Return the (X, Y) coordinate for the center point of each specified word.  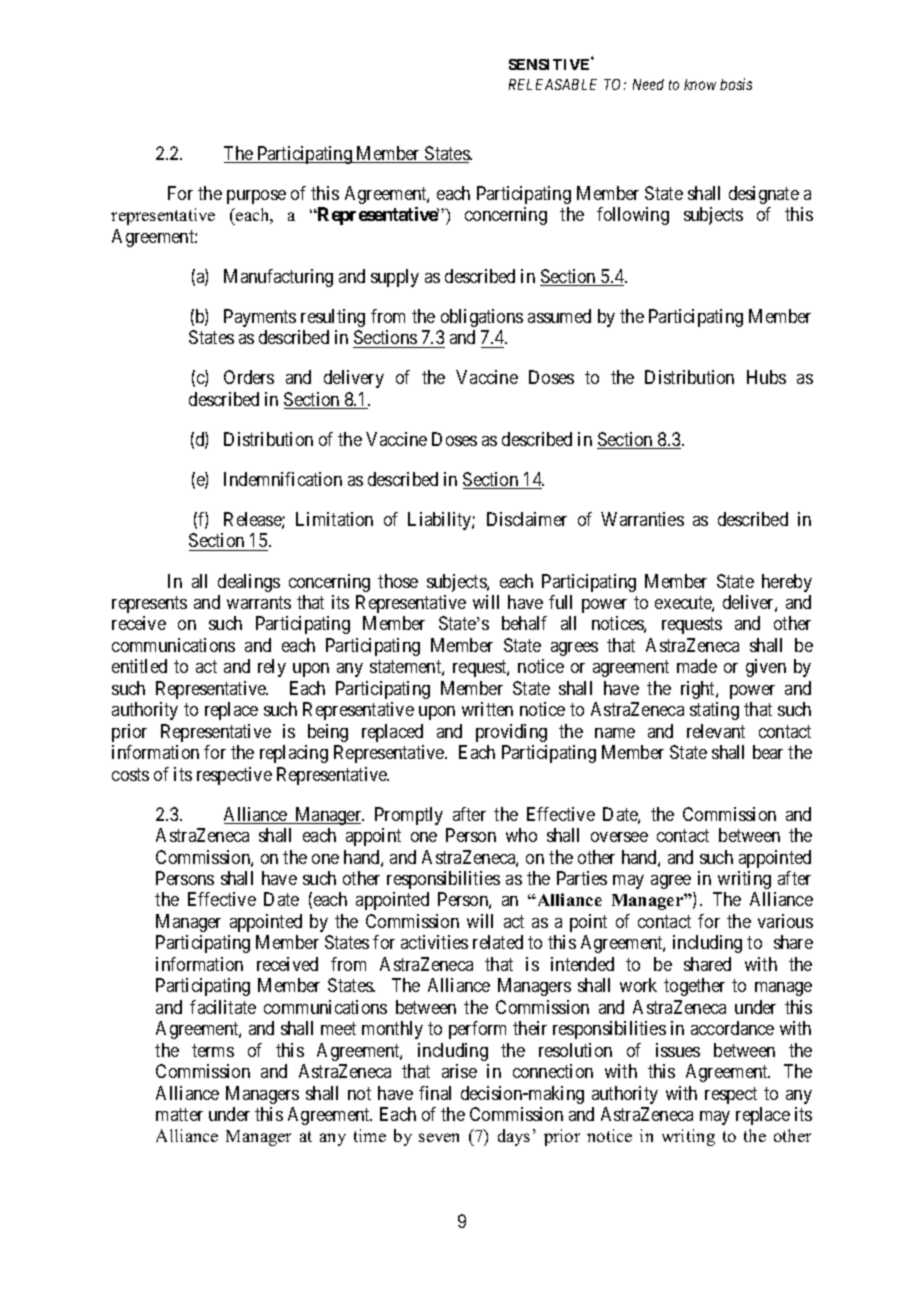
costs (130, 774)
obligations (482, 318)
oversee (619, 837)
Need (648, 84)
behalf (524, 623)
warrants (259, 602)
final (435, 1093)
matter (179, 1114)
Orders (249, 377)
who (521, 835)
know (700, 84)
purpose (256, 197)
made (697, 666)
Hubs (766, 377)
